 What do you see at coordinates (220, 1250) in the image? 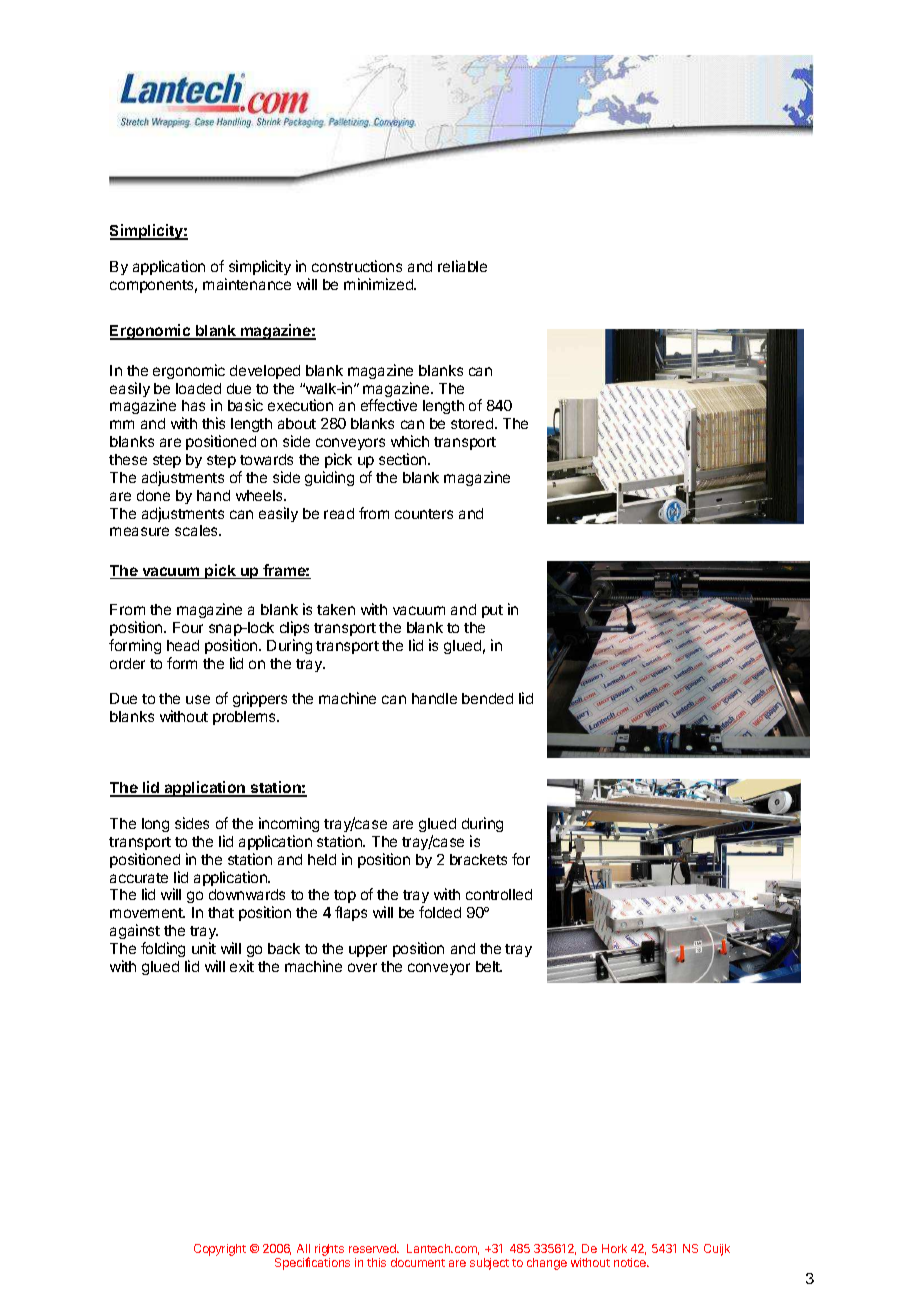
I see `Copyright` at bounding box center [220, 1250].
